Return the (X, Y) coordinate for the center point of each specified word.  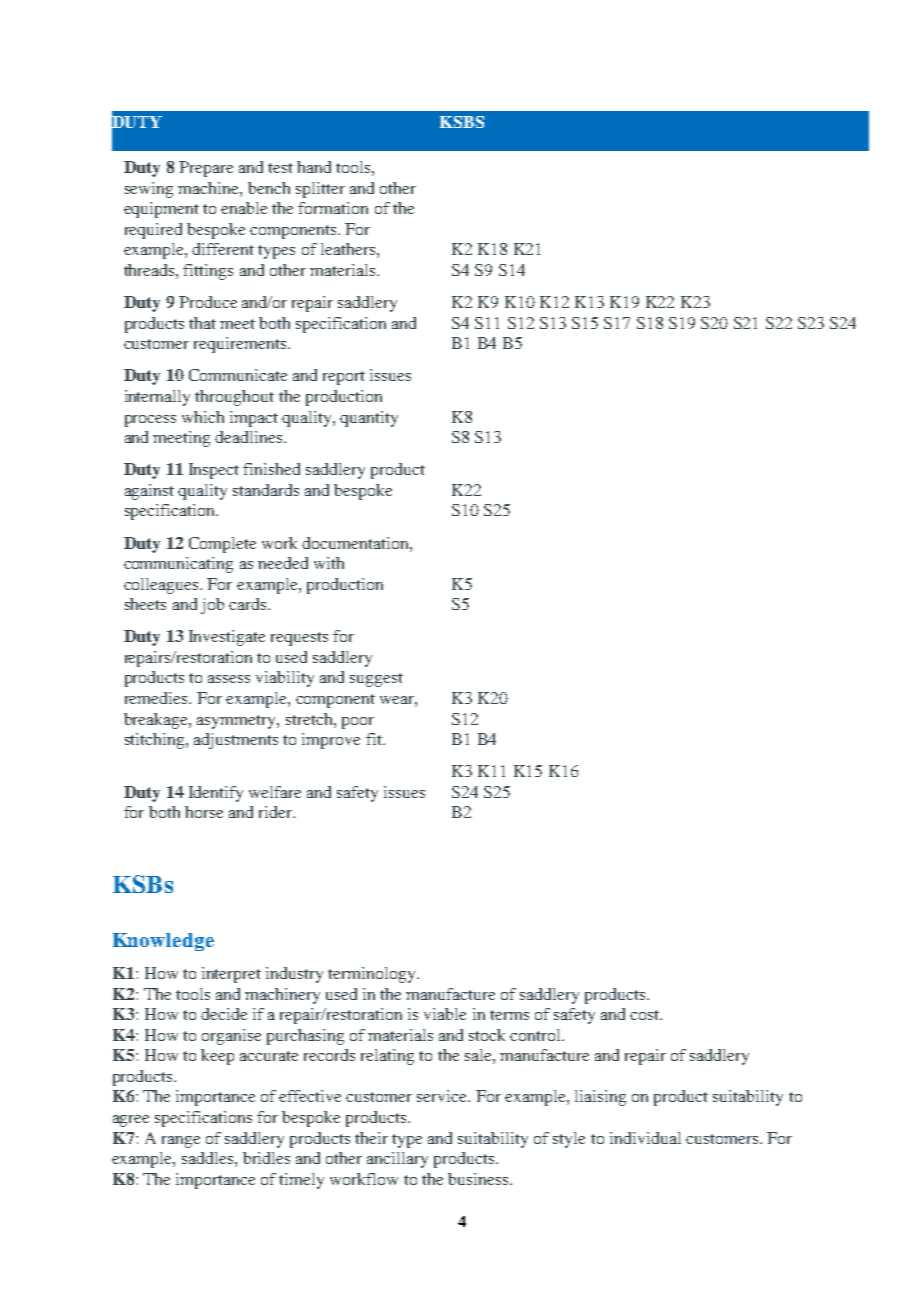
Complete (222, 545)
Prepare (206, 169)
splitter (320, 190)
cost (646, 1015)
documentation (356, 543)
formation (333, 208)
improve (331, 741)
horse (204, 812)
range (181, 1142)
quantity (369, 419)
